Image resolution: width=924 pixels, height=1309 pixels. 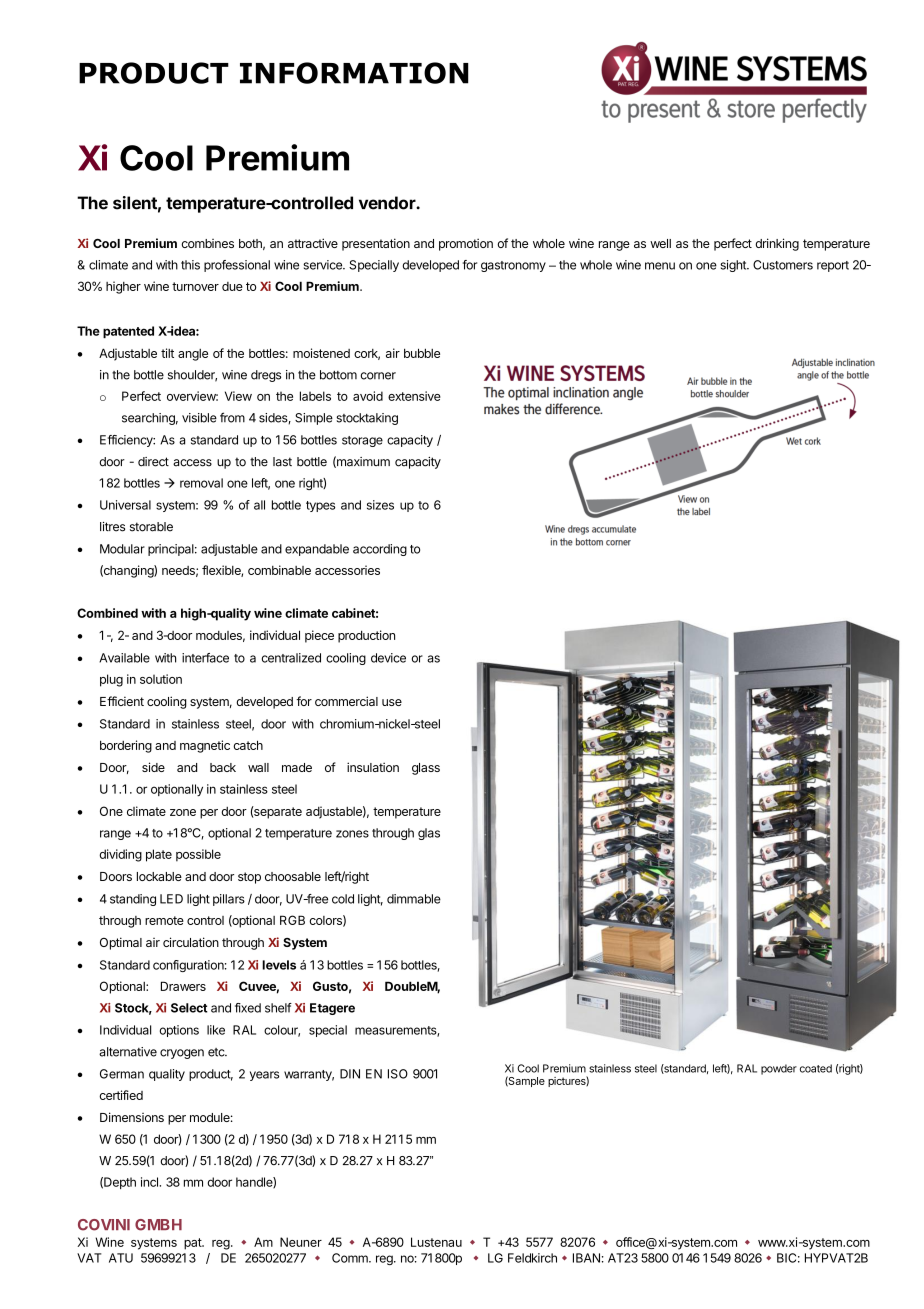 I want to click on INFORMATION, so click(x=354, y=73).
